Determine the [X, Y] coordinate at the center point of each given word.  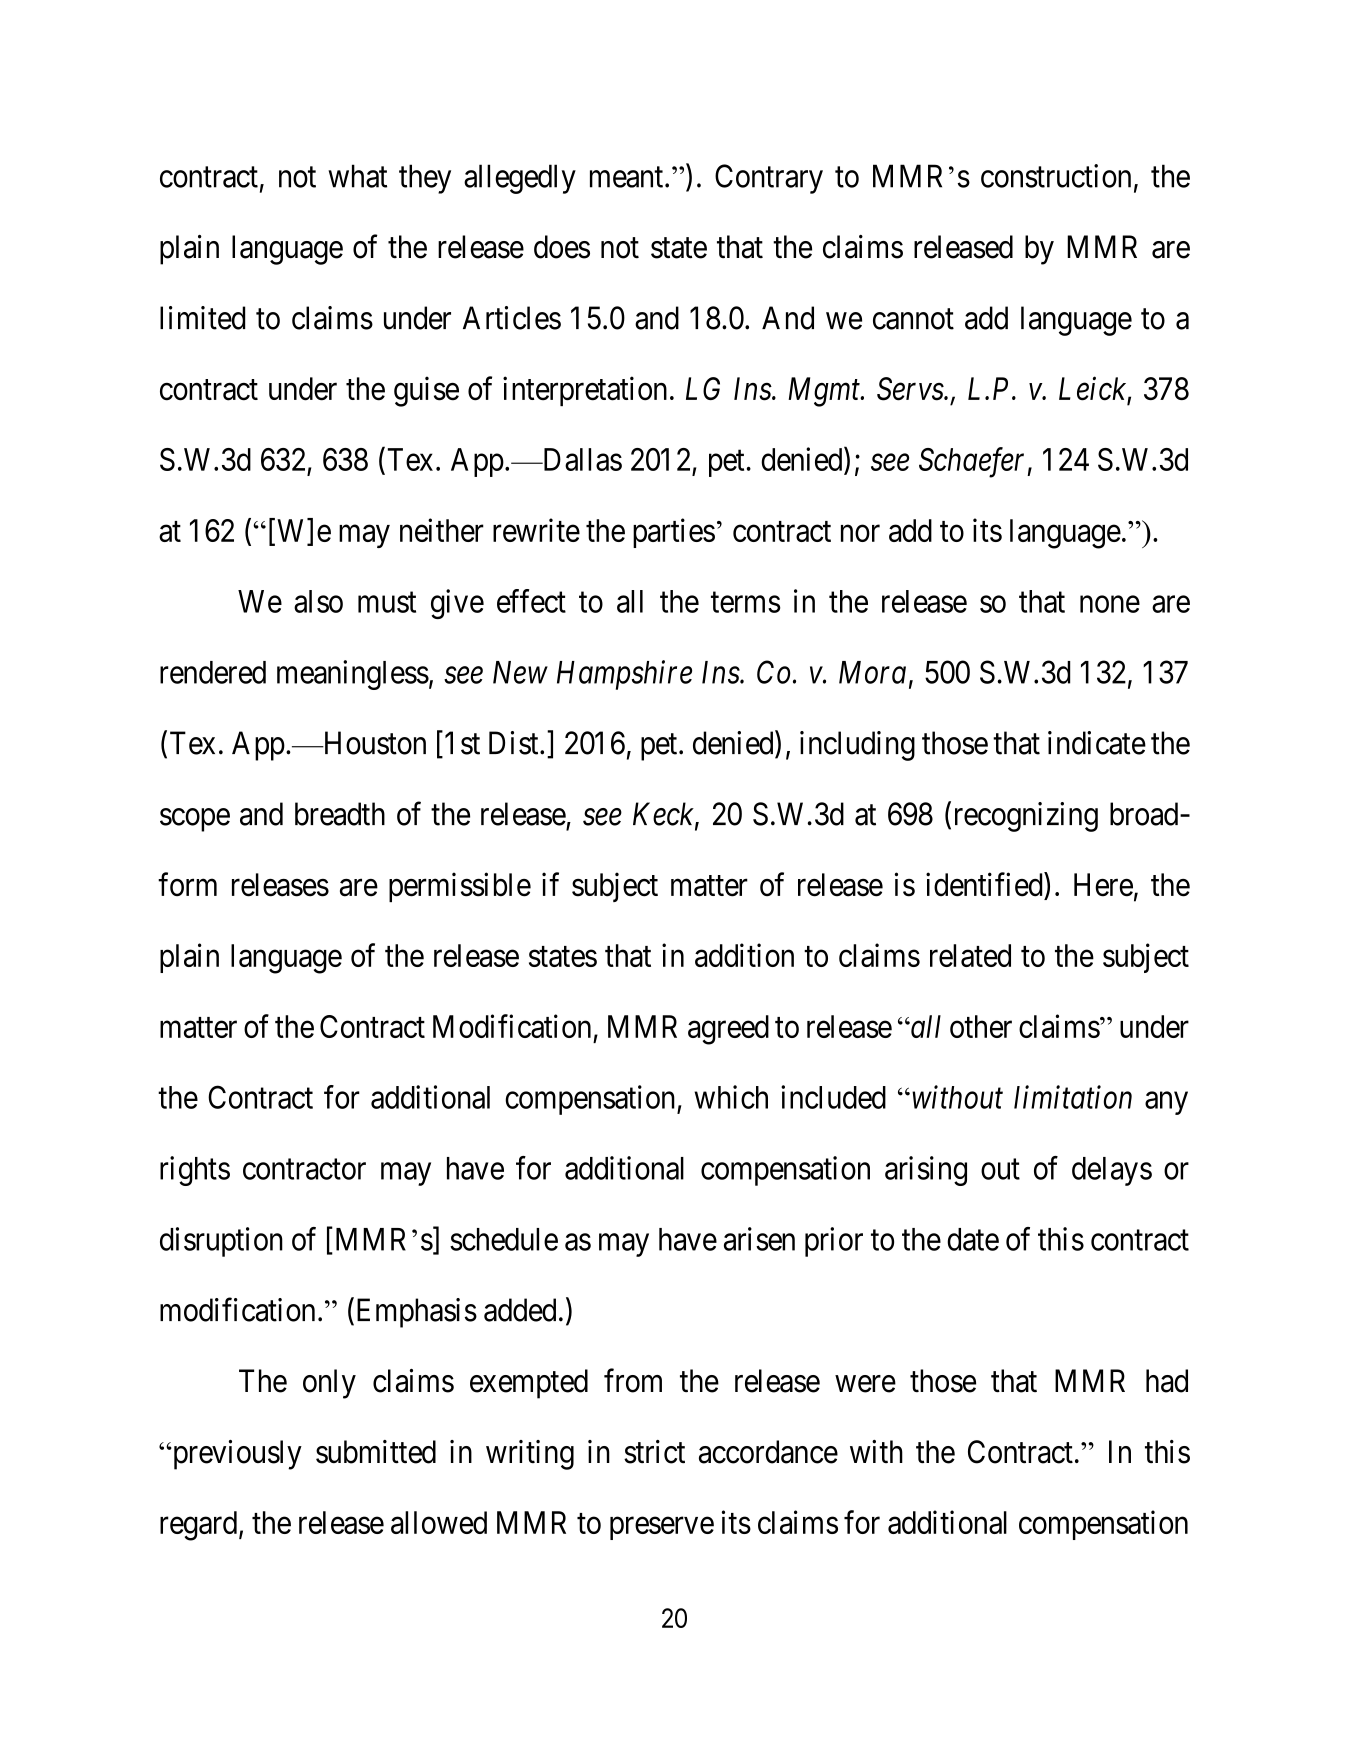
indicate [1097, 743]
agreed [728, 1030]
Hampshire [624, 675]
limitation [1073, 1097]
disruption [221, 1242]
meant [628, 177]
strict [654, 1452]
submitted [376, 1452]
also [318, 601]
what [357, 176]
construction [1056, 176]
